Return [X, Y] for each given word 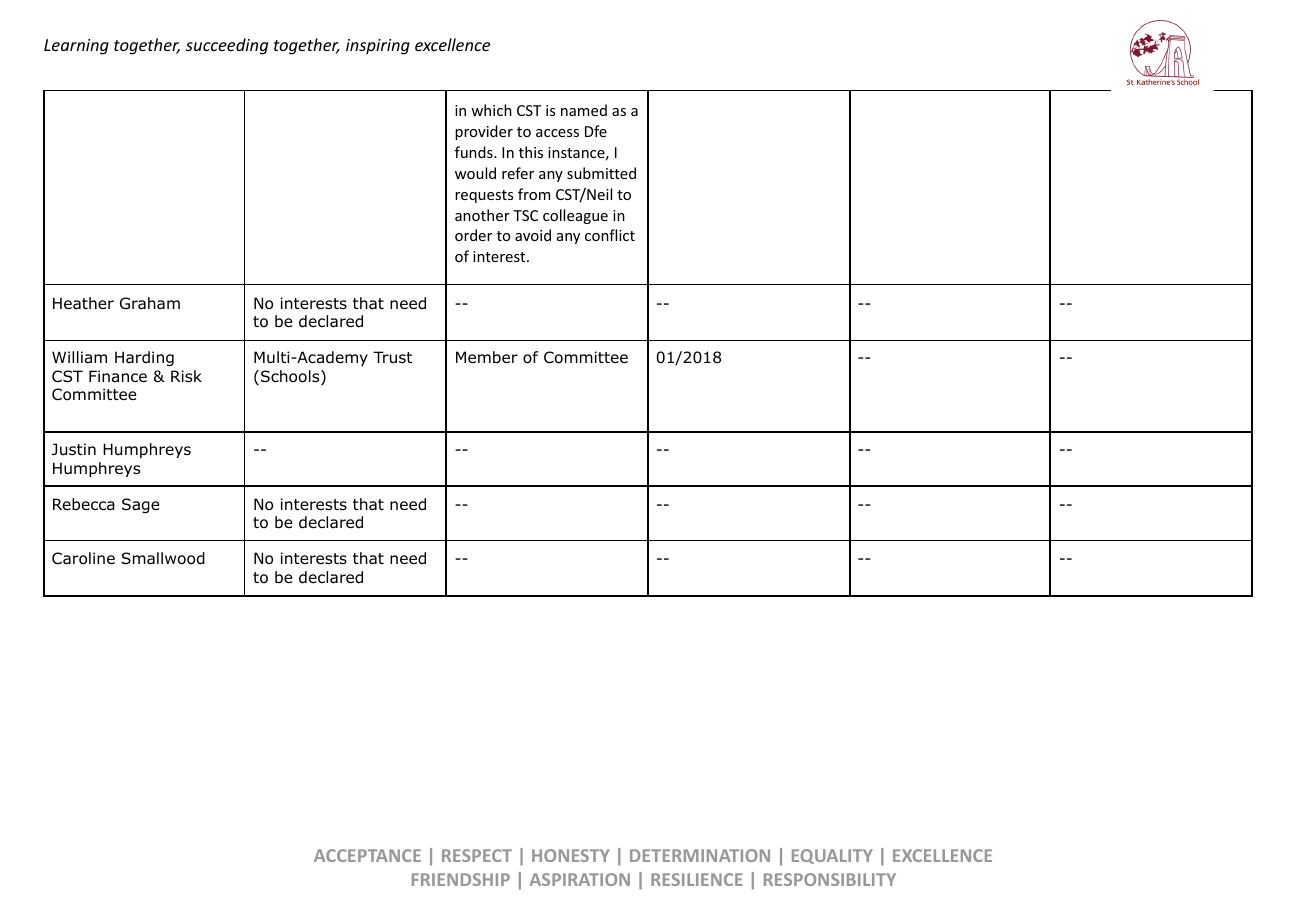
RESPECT [477, 855]
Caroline [83, 558]
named [584, 110]
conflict [610, 235]
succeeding [227, 46]
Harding [144, 358]
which [491, 110]
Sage [141, 505]
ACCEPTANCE [367, 855]
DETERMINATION [700, 855]
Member [487, 357]
